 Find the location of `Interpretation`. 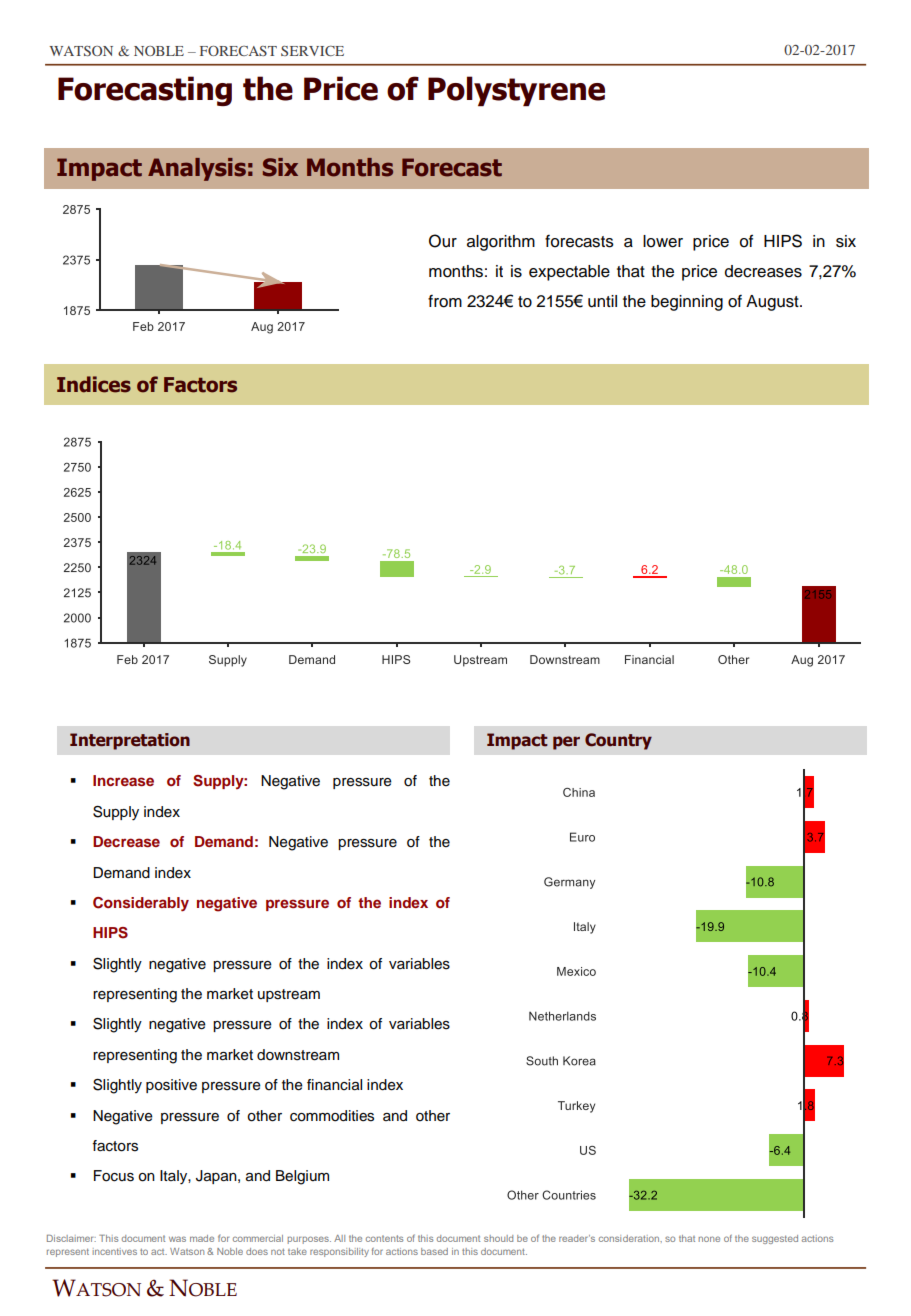

Interpretation is located at coordinates (130, 741).
